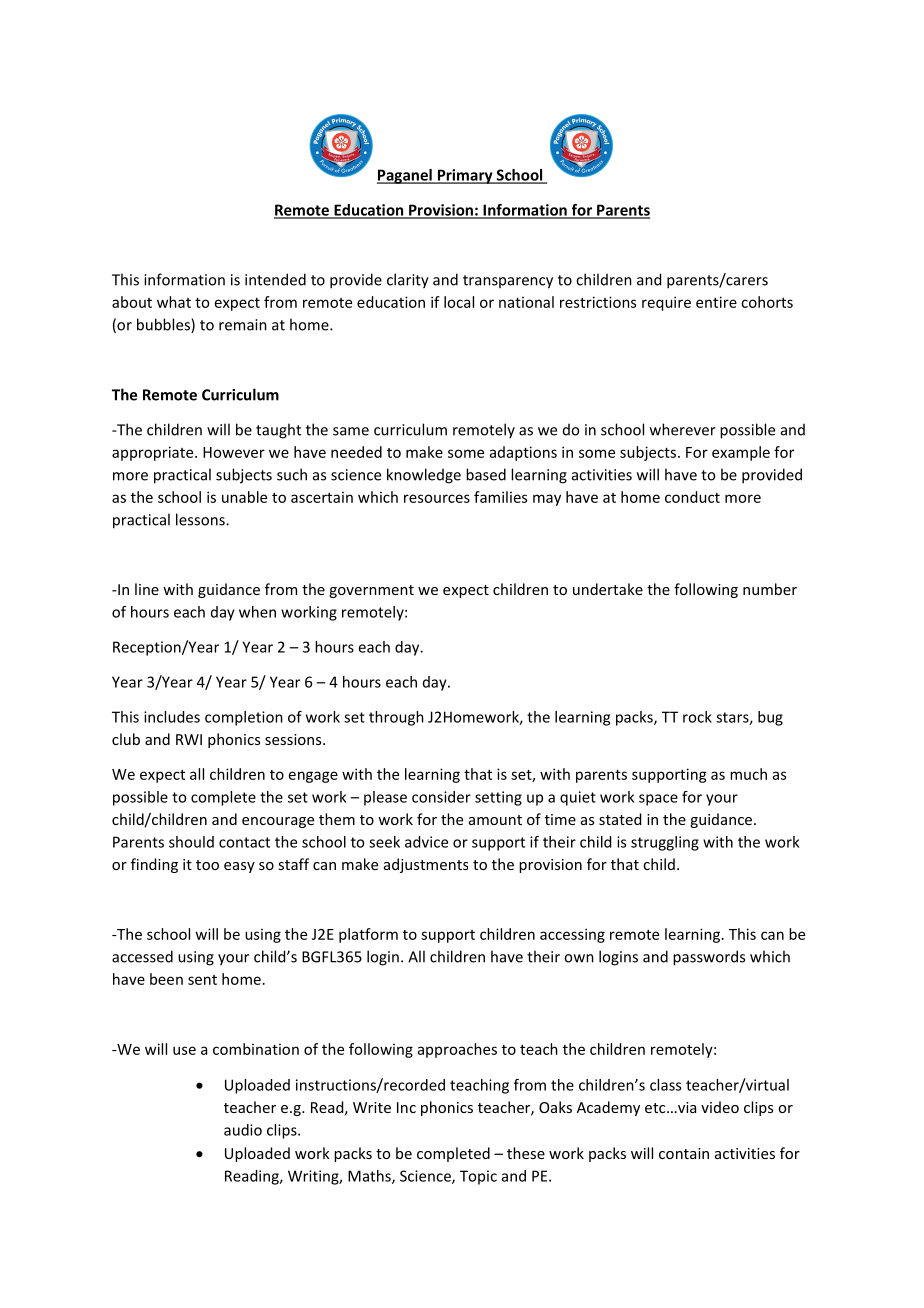  Describe the element at coordinates (275, 279) in the screenshot. I see `intended` at that location.
